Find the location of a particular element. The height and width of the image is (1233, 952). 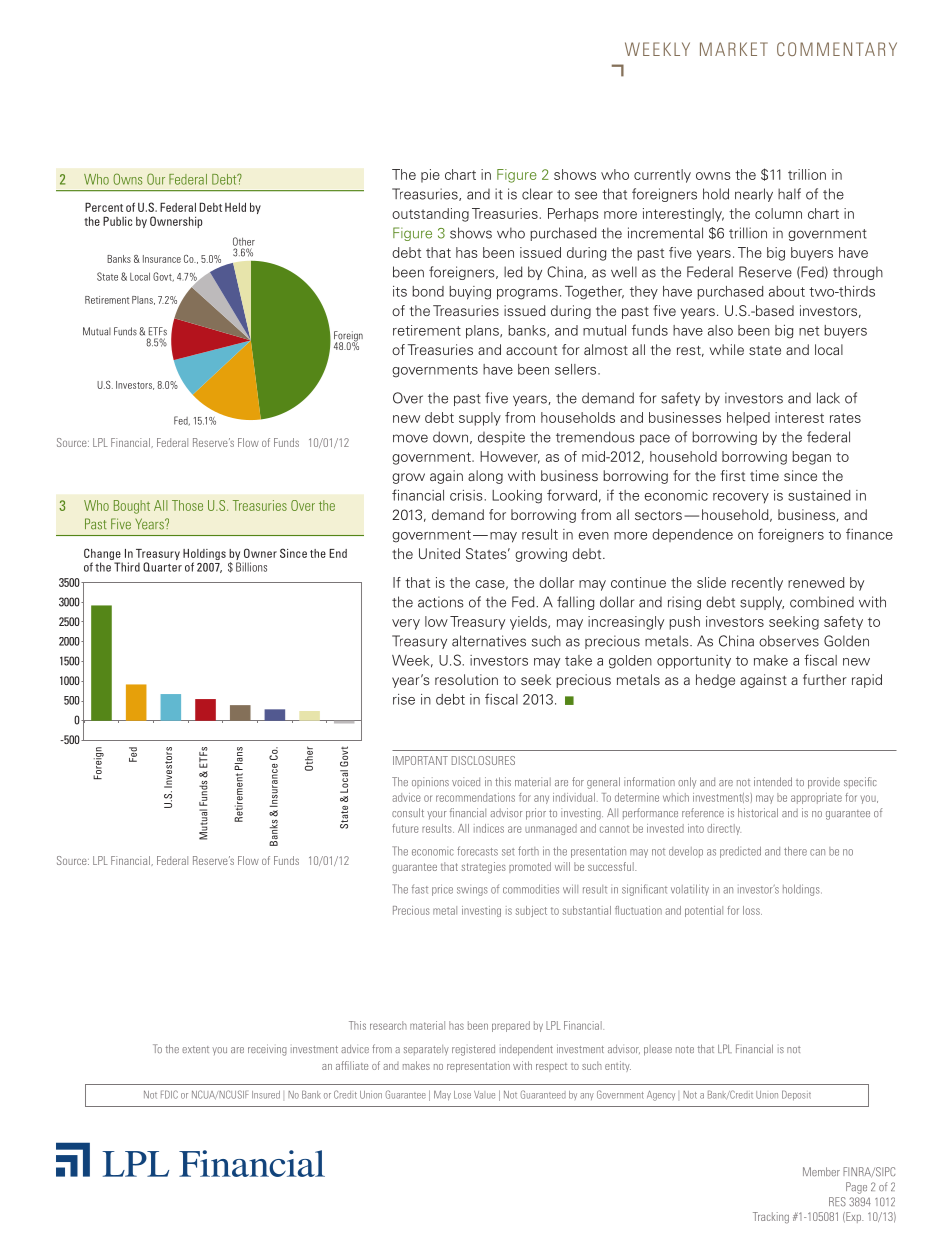

However is located at coordinates (510, 457).
